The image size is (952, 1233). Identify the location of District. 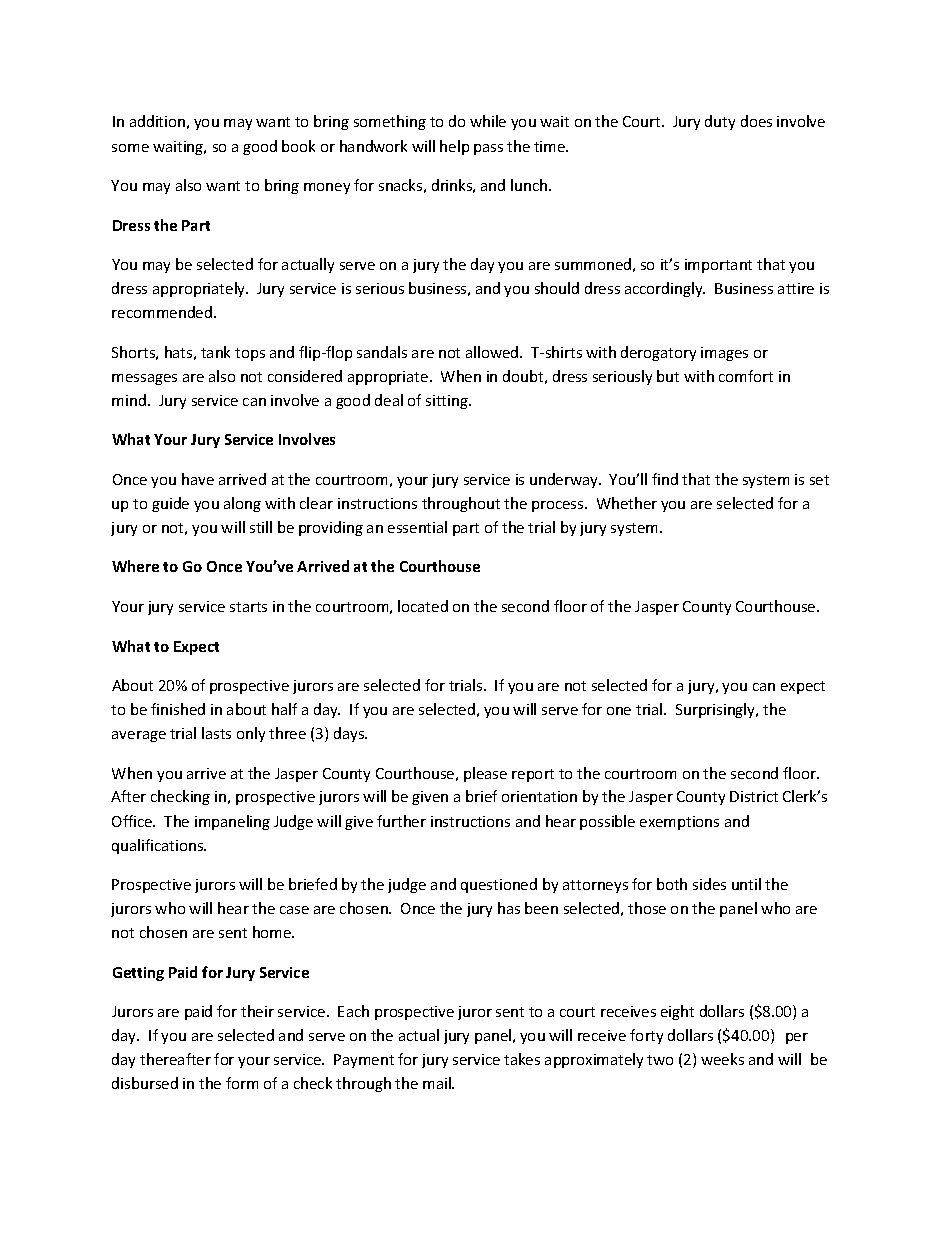
(754, 796).
